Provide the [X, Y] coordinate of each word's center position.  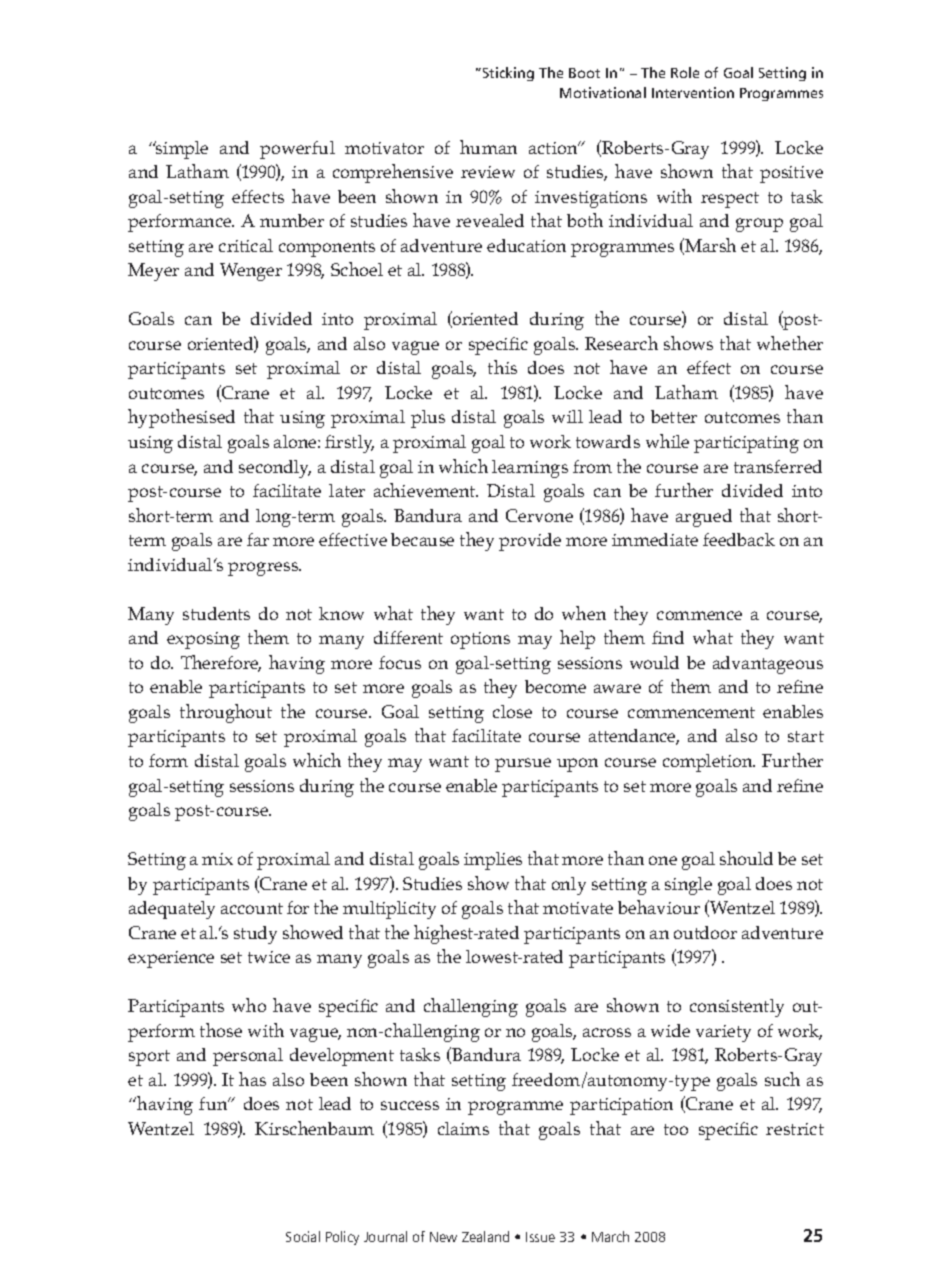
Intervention [693, 92]
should [746, 858]
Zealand [485, 1236]
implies [493, 861]
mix [217, 859]
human [488, 147]
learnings [530, 469]
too [676, 1129]
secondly [275, 469]
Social [303, 1236]
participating [746, 444]
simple [181, 150]
